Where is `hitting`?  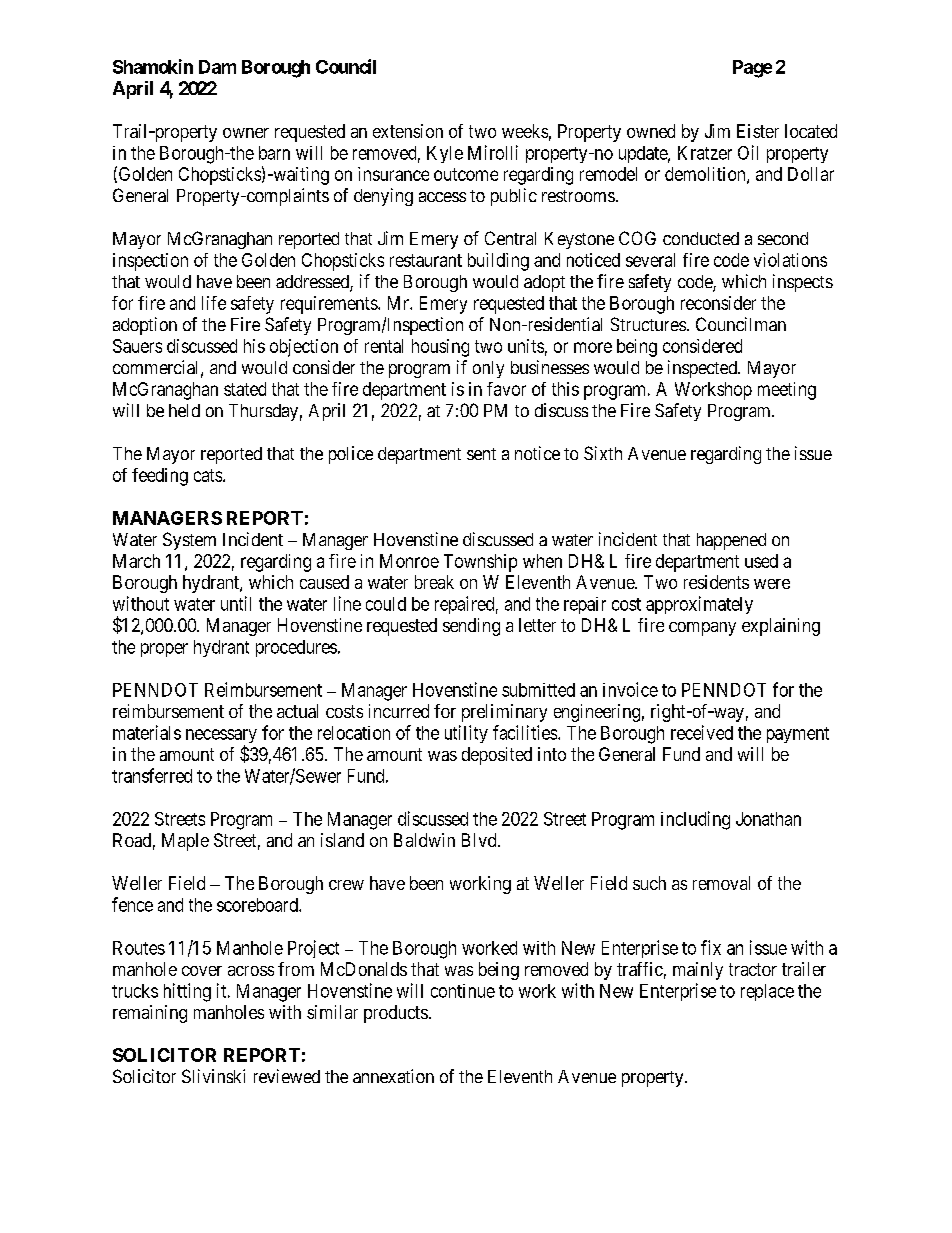 hitting is located at coordinates (187, 992).
